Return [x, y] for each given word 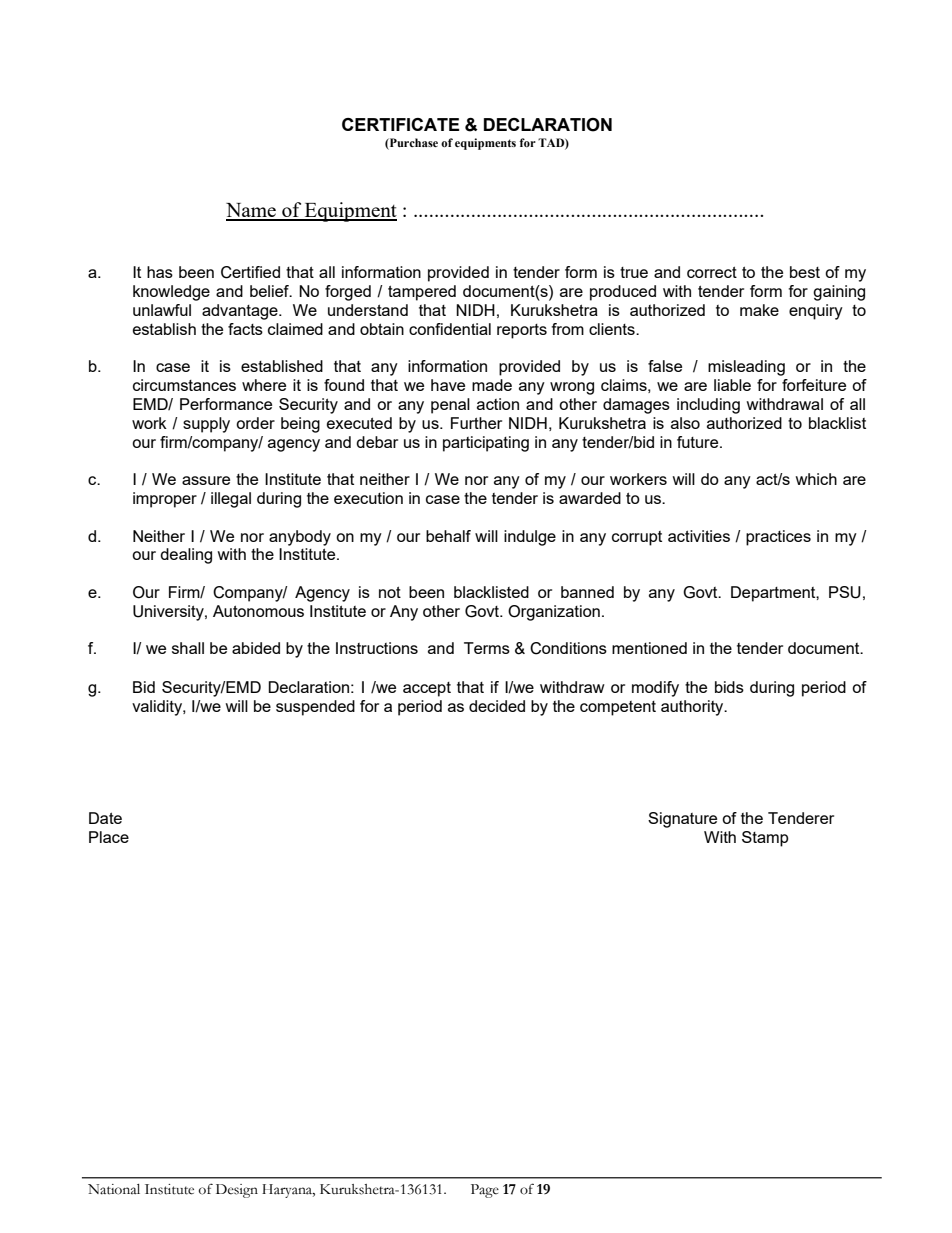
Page [485, 1191]
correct [712, 272]
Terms [487, 648]
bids [729, 687]
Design [237, 1191]
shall [188, 648]
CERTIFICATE [400, 124]
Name [252, 211]
